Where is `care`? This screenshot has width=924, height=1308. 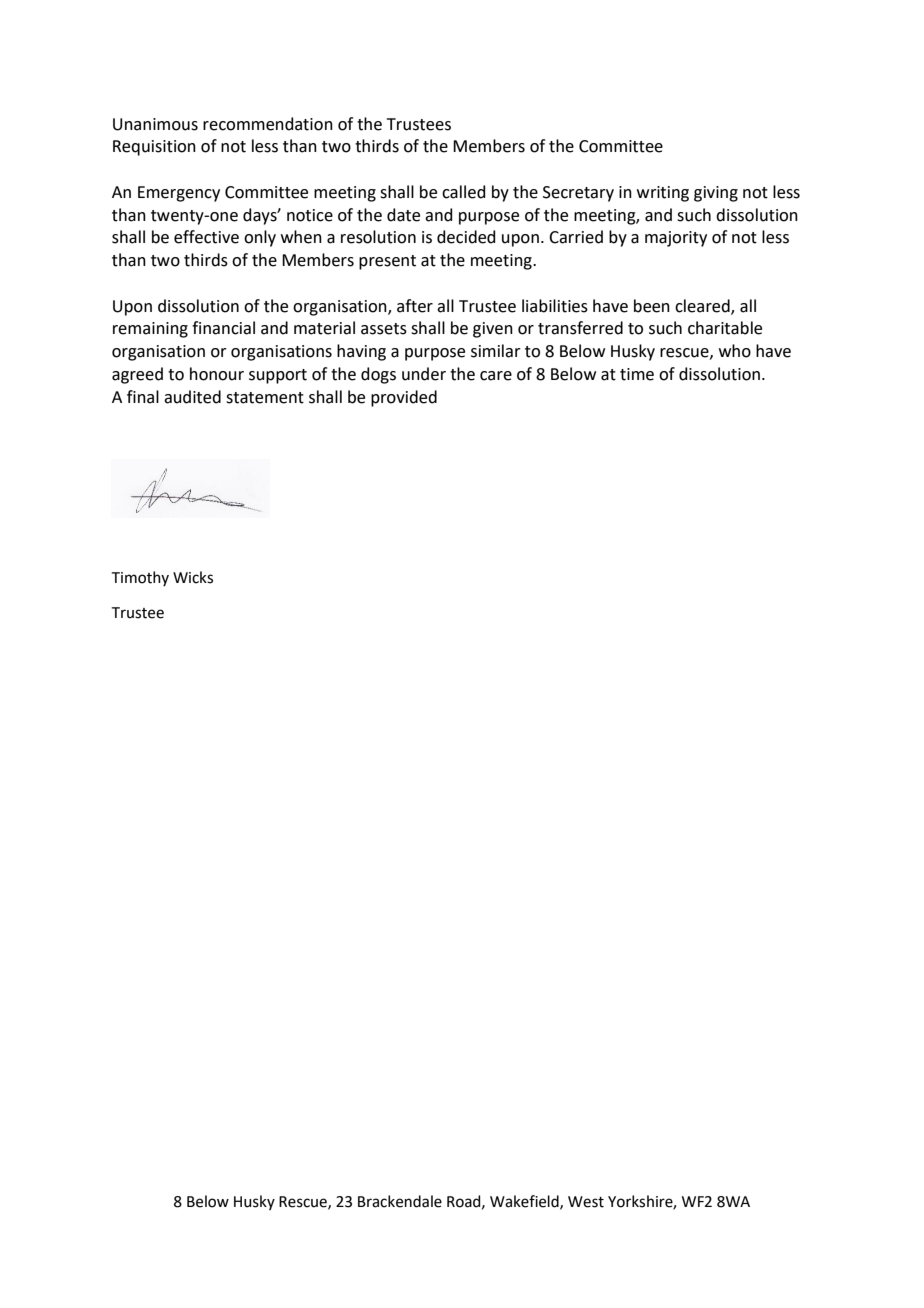 care is located at coordinates (496, 376).
